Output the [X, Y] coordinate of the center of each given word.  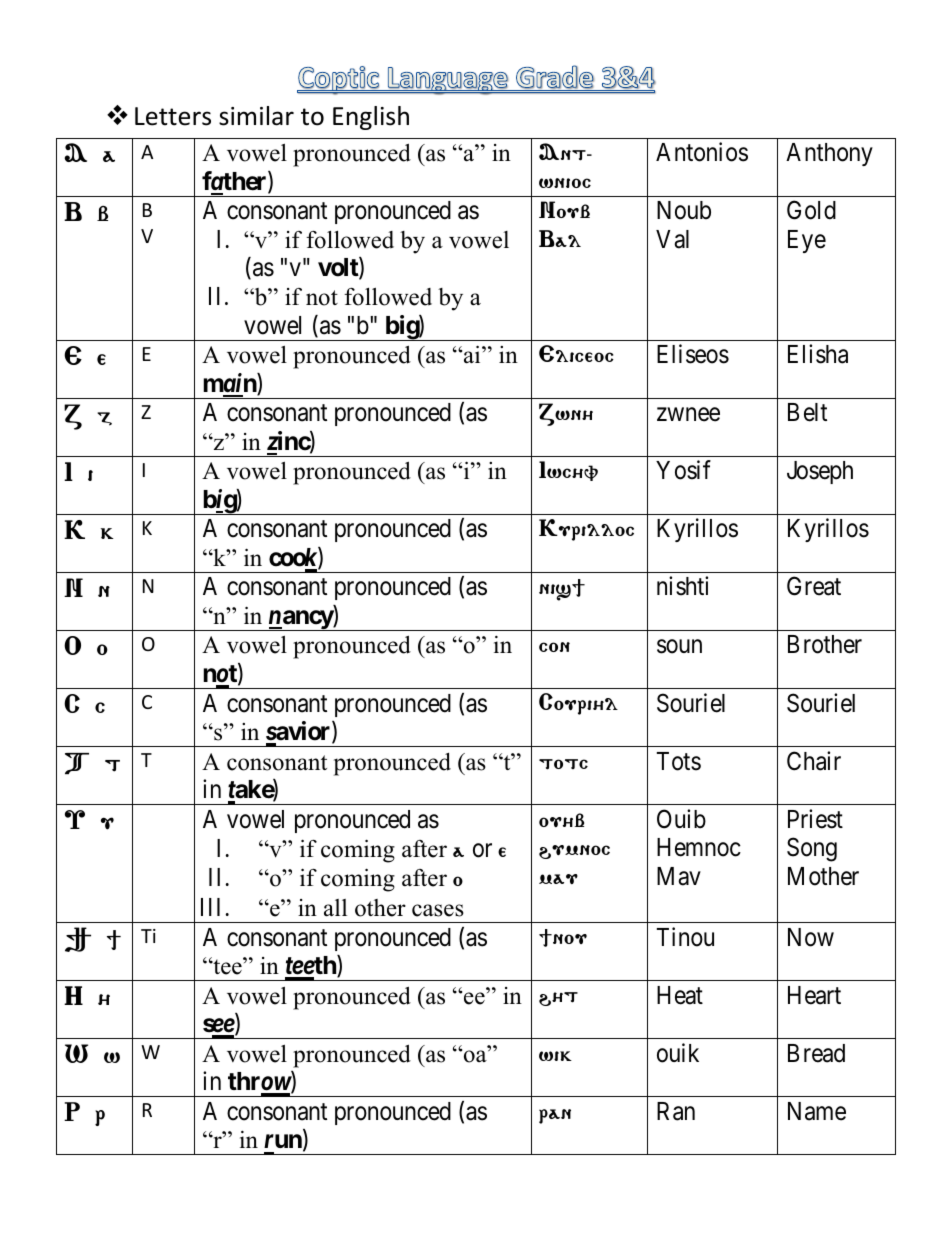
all [335, 908]
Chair [814, 761]
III [210, 907]
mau [558, 879]
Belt [807, 412]
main [230, 384]
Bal [560, 238]
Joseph [820, 472]
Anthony [829, 154]
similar [256, 116]
